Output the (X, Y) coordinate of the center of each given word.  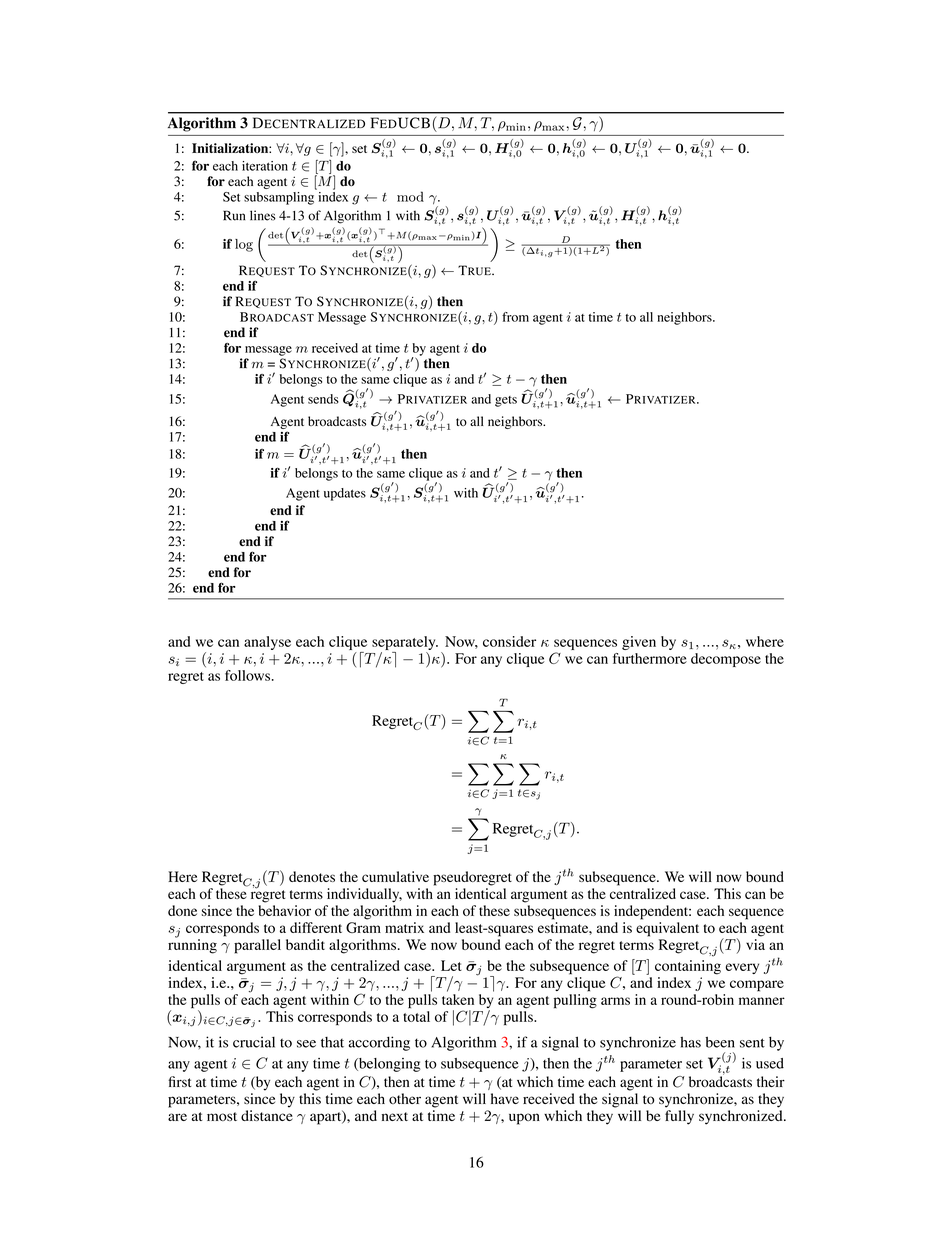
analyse (267, 643)
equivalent (667, 929)
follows (249, 675)
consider (509, 641)
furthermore (650, 658)
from (515, 317)
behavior (285, 910)
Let (451, 965)
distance (267, 1115)
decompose (726, 660)
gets (506, 401)
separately (405, 643)
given (639, 643)
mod (410, 196)
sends (323, 399)
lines (263, 215)
